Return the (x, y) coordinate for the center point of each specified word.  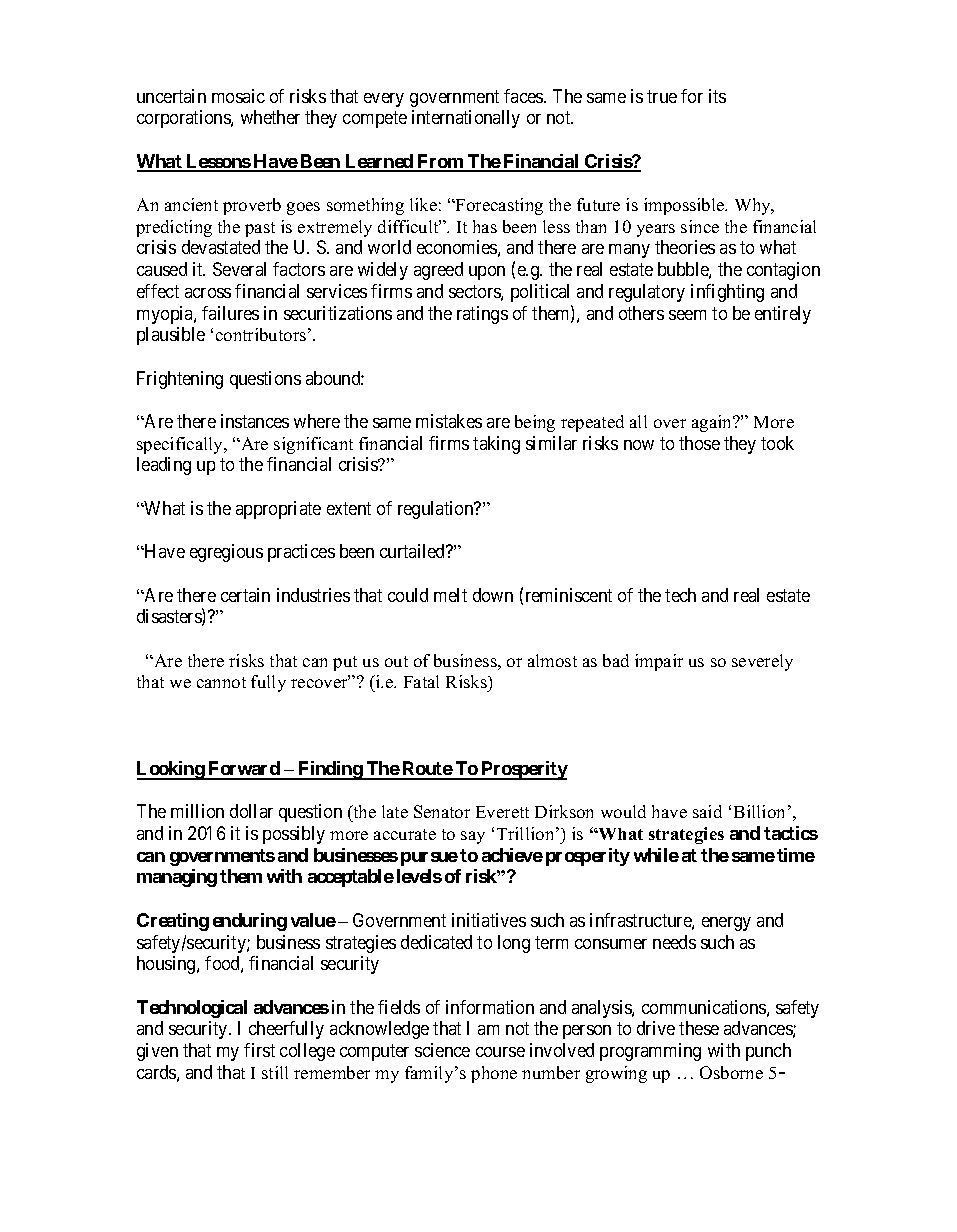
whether (270, 117)
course (500, 1052)
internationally (466, 119)
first (259, 1050)
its (717, 96)
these (699, 1028)
